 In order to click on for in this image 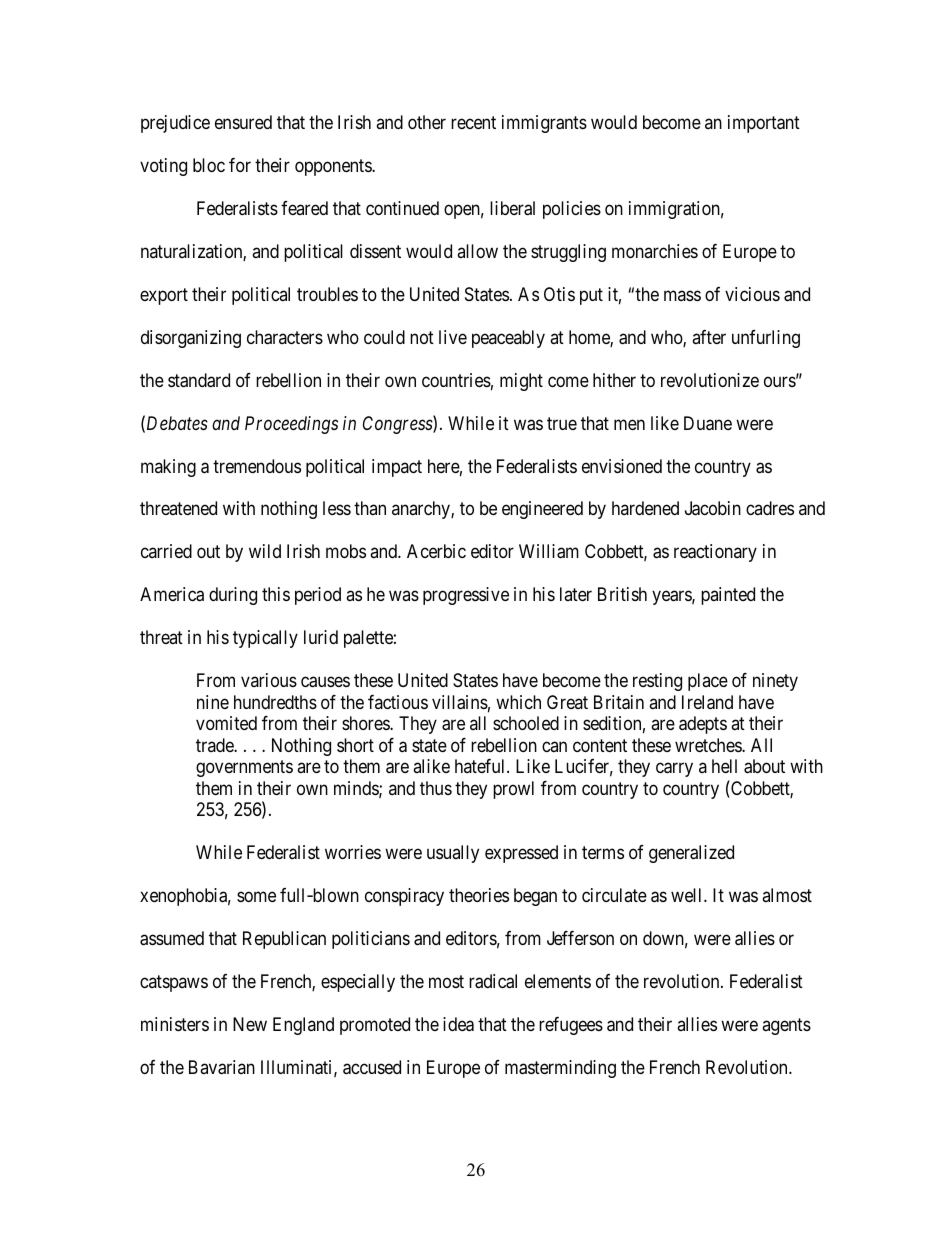, I will do `click(240, 165)`.
